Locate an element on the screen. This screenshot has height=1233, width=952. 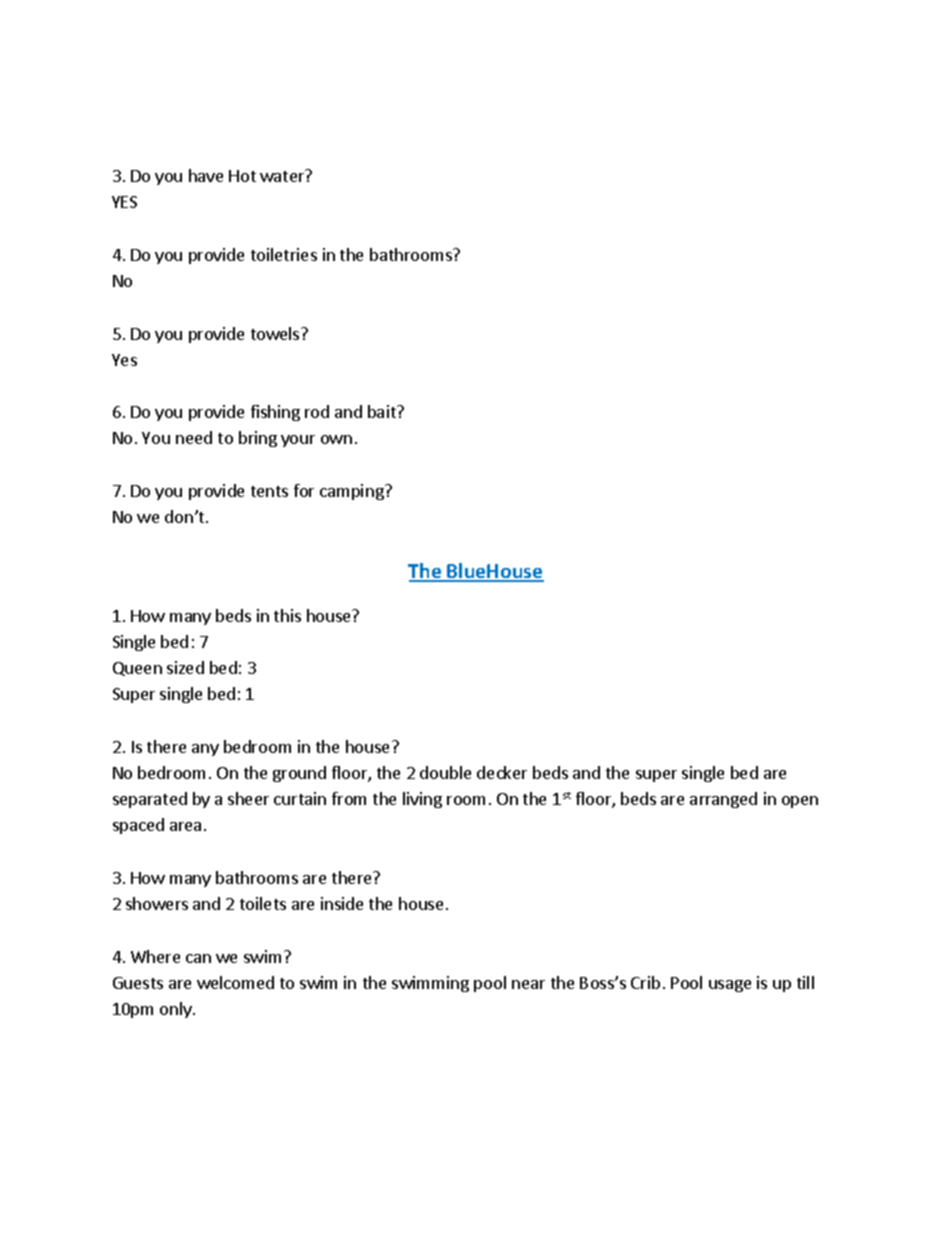
this is located at coordinates (287, 615).
